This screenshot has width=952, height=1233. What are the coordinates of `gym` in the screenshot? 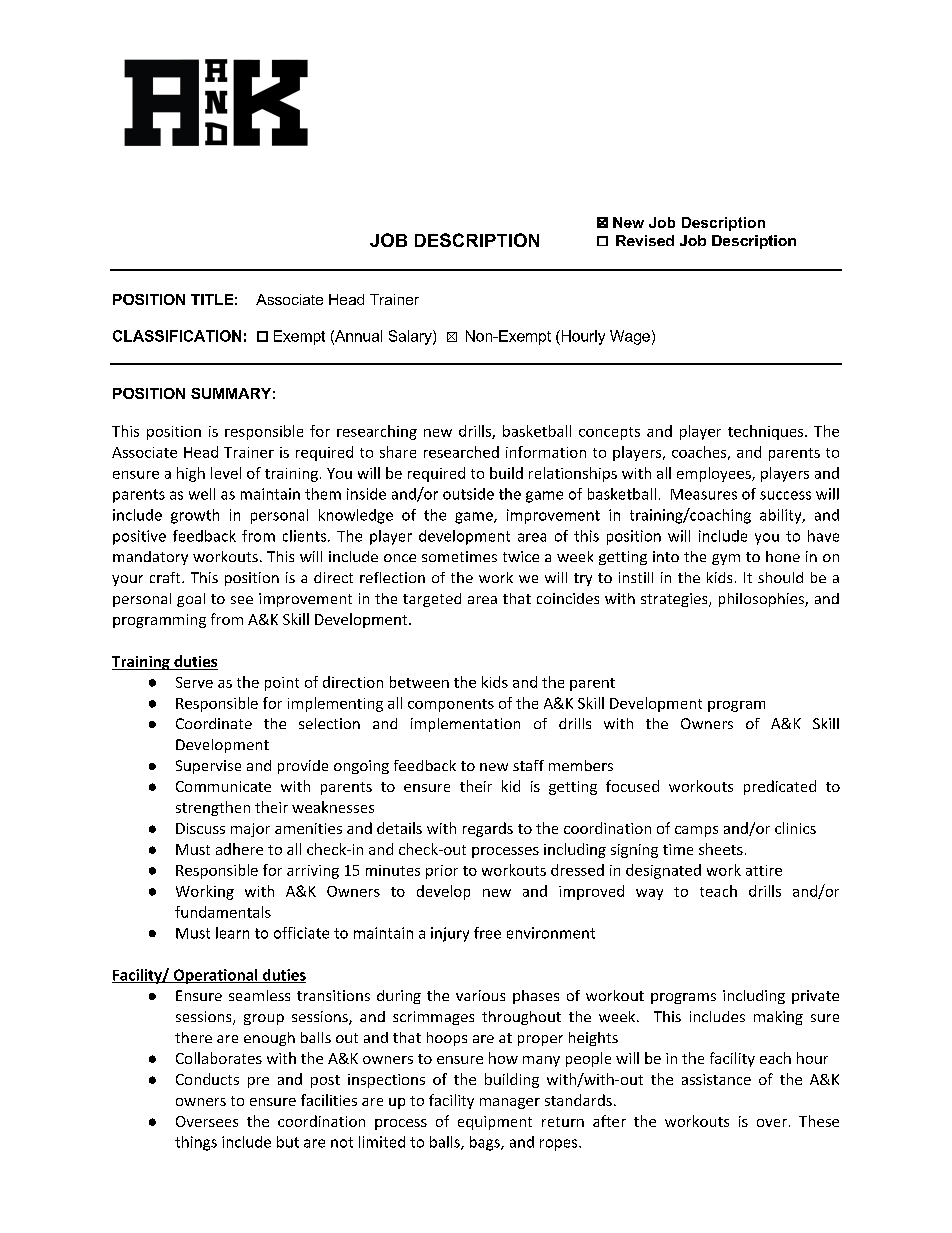 It's located at (726, 559).
